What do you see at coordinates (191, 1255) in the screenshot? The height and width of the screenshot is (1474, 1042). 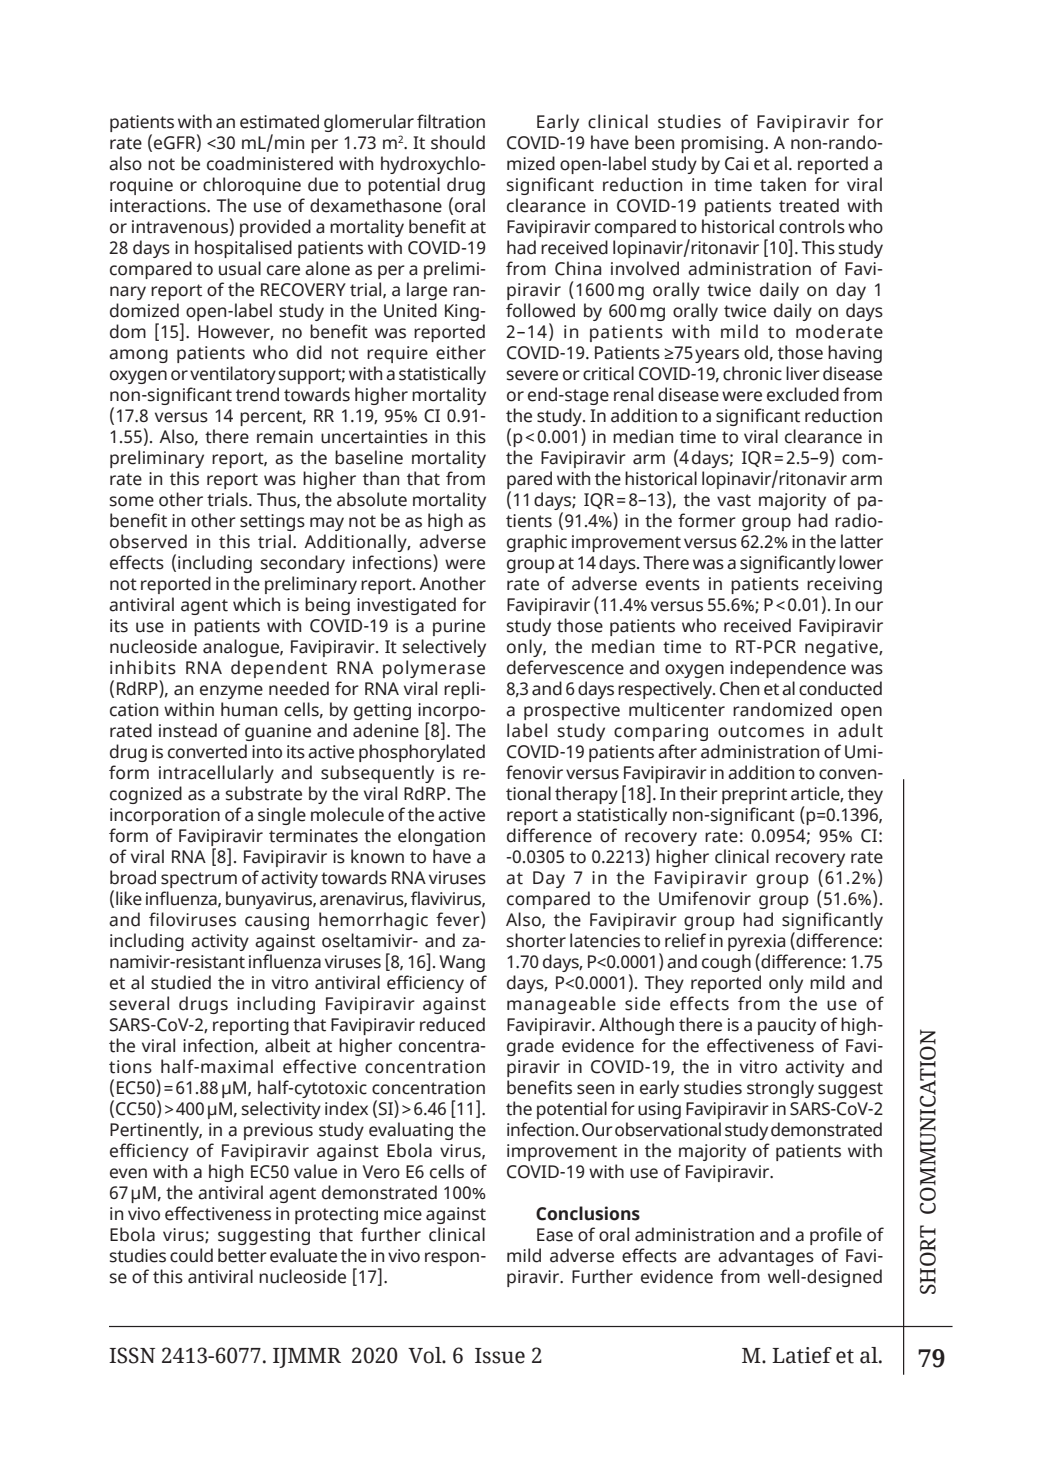 I see `could` at bounding box center [191, 1255].
